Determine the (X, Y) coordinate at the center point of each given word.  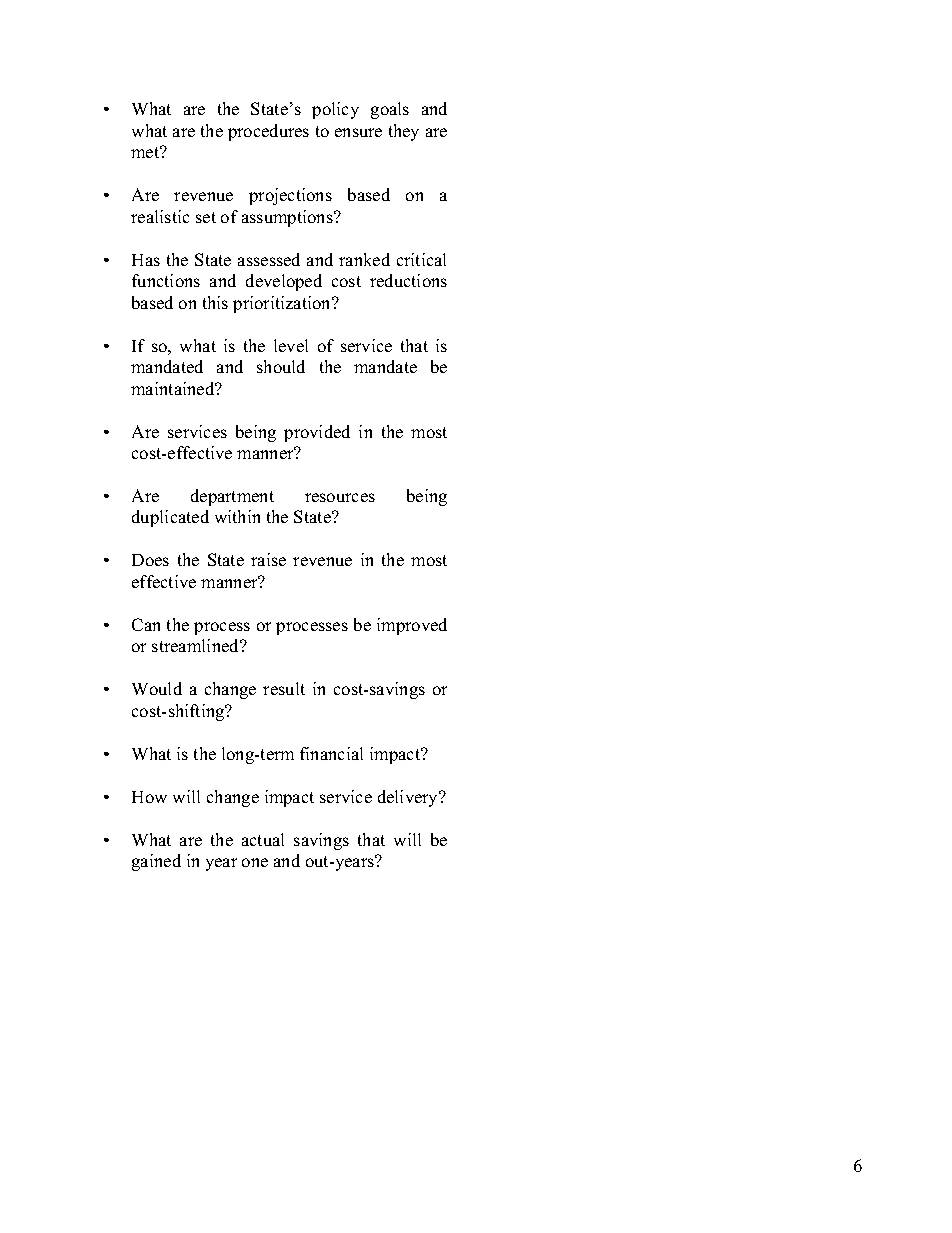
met (146, 152)
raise (268, 559)
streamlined (197, 645)
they (404, 132)
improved (412, 626)
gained (156, 862)
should (281, 366)
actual (263, 839)
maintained (174, 388)
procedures (268, 132)
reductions (408, 280)
